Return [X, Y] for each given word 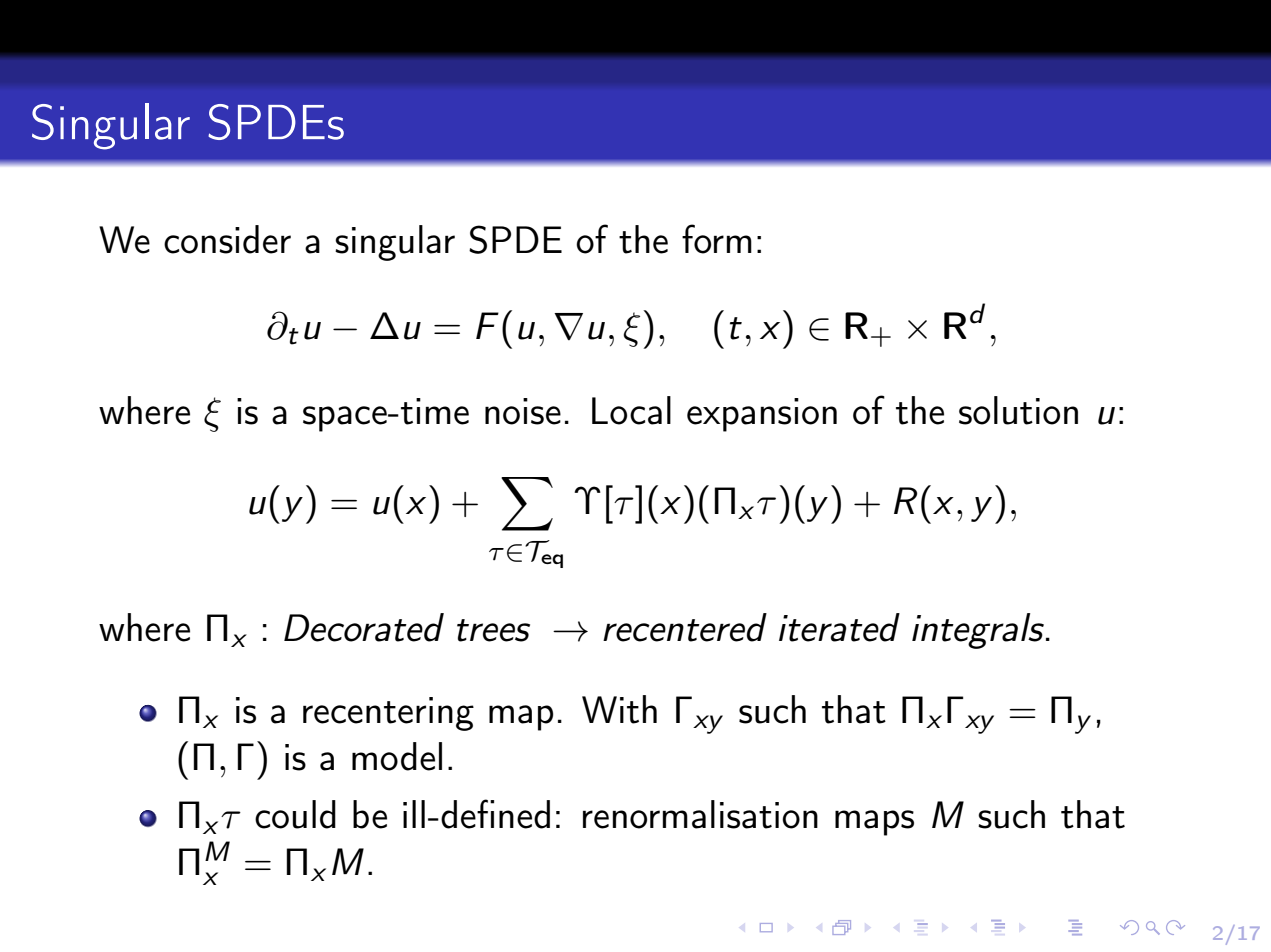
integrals [978, 631]
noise [523, 411]
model [397, 756]
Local [631, 410]
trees [493, 630]
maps [874, 823]
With [619, 709]
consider [227, 239]
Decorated [364, 627]
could [295, 814]
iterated [839, 627]
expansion [762, 415]
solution [1018, 410]
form [717, 239]
